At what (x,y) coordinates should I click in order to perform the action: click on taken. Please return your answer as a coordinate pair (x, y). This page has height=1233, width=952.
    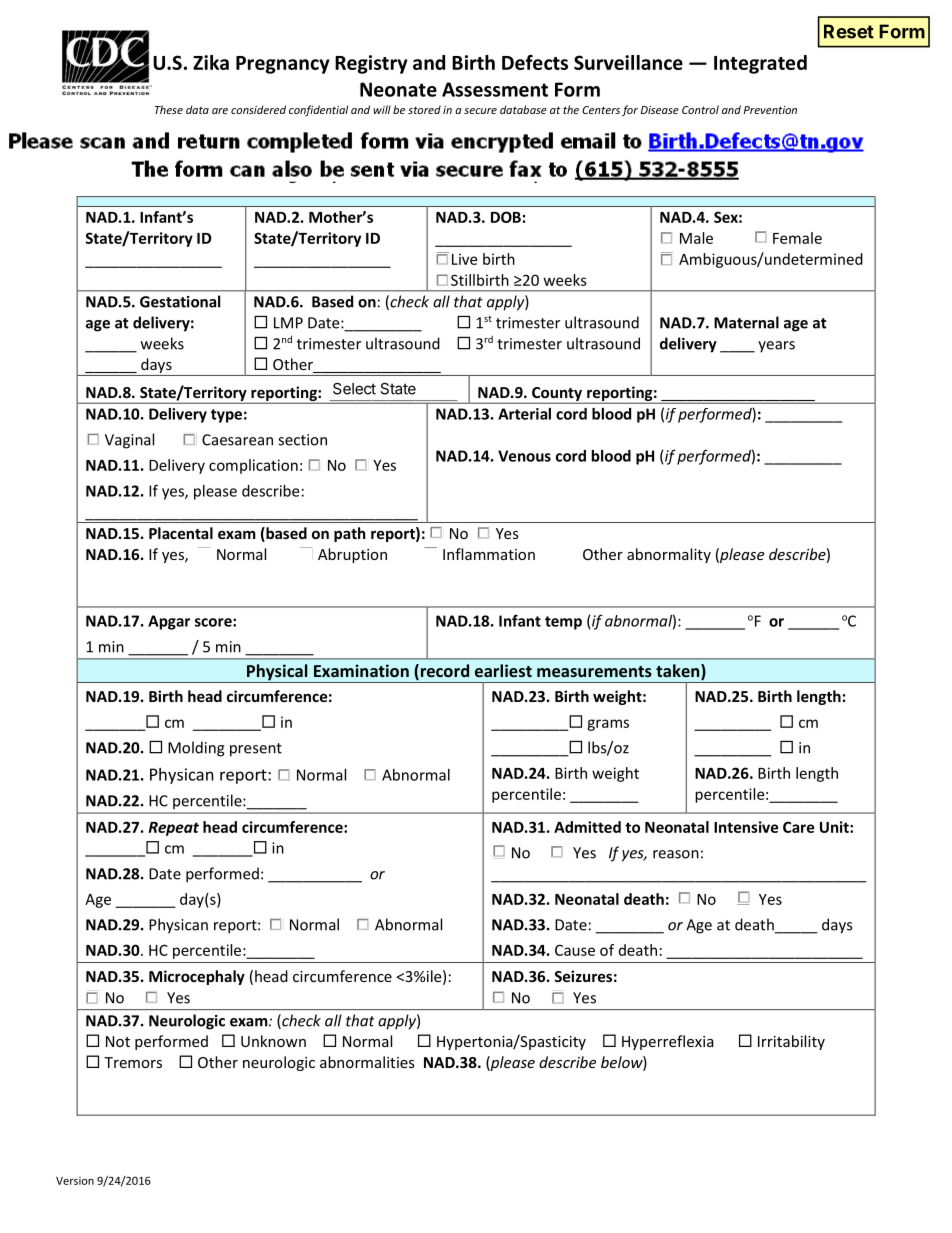
    Looking at the image, I should click on (679, 672).
